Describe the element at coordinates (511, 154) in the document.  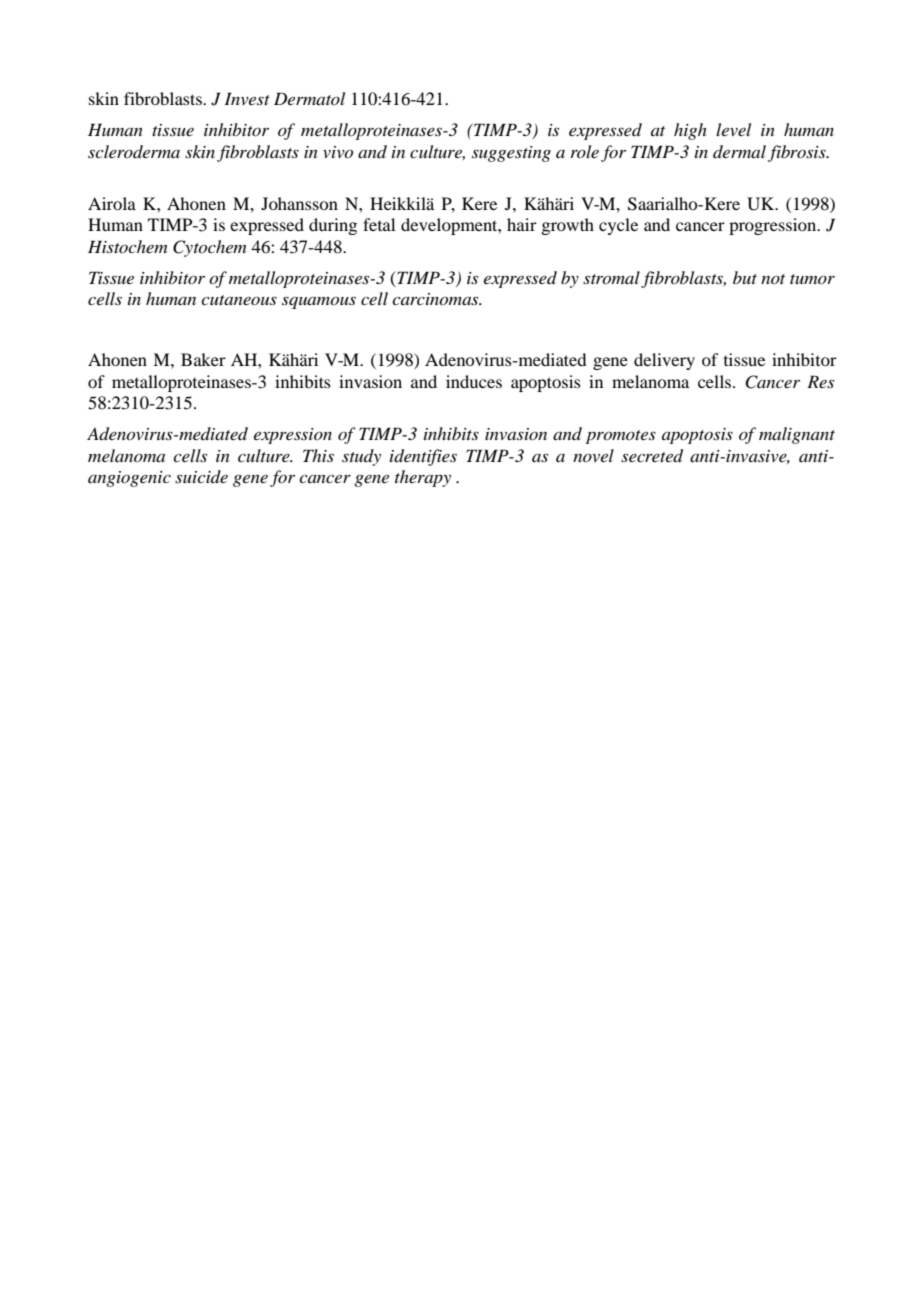
I see `suggesting` at that location.
